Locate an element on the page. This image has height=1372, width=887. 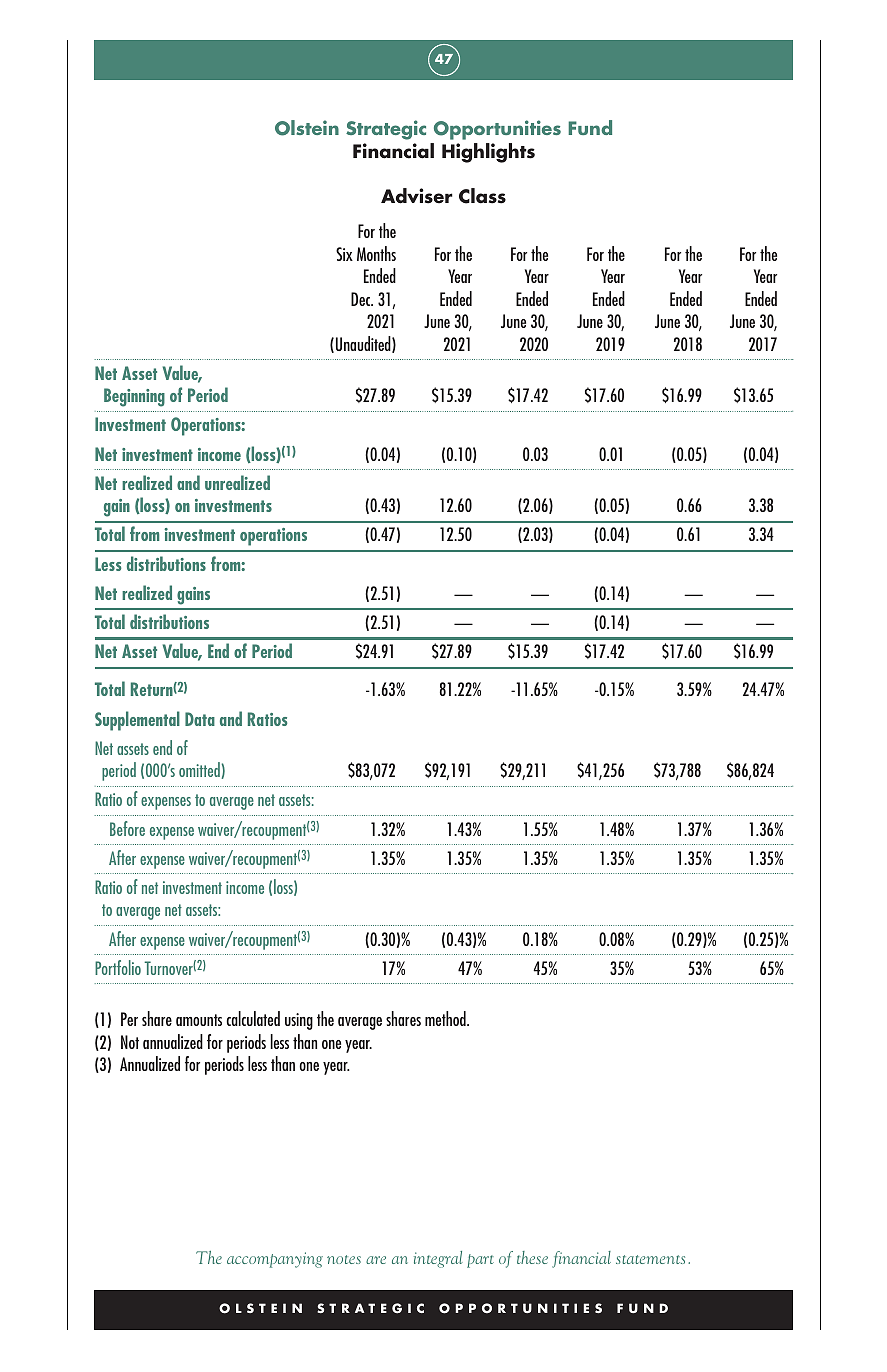
Class is located at coordinates (482, 196).
